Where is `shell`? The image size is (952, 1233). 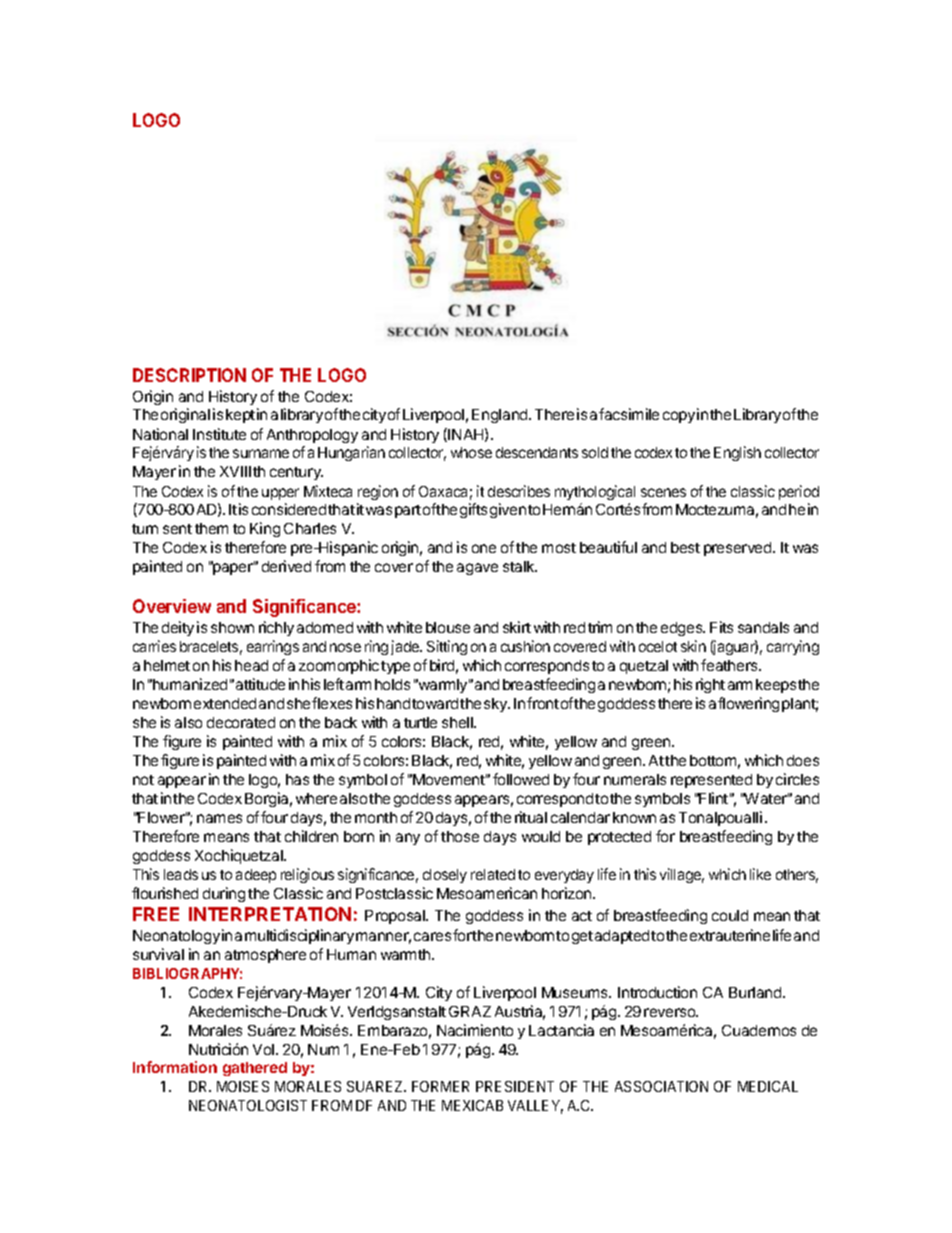
shell is located at coordinates (458, 722).
